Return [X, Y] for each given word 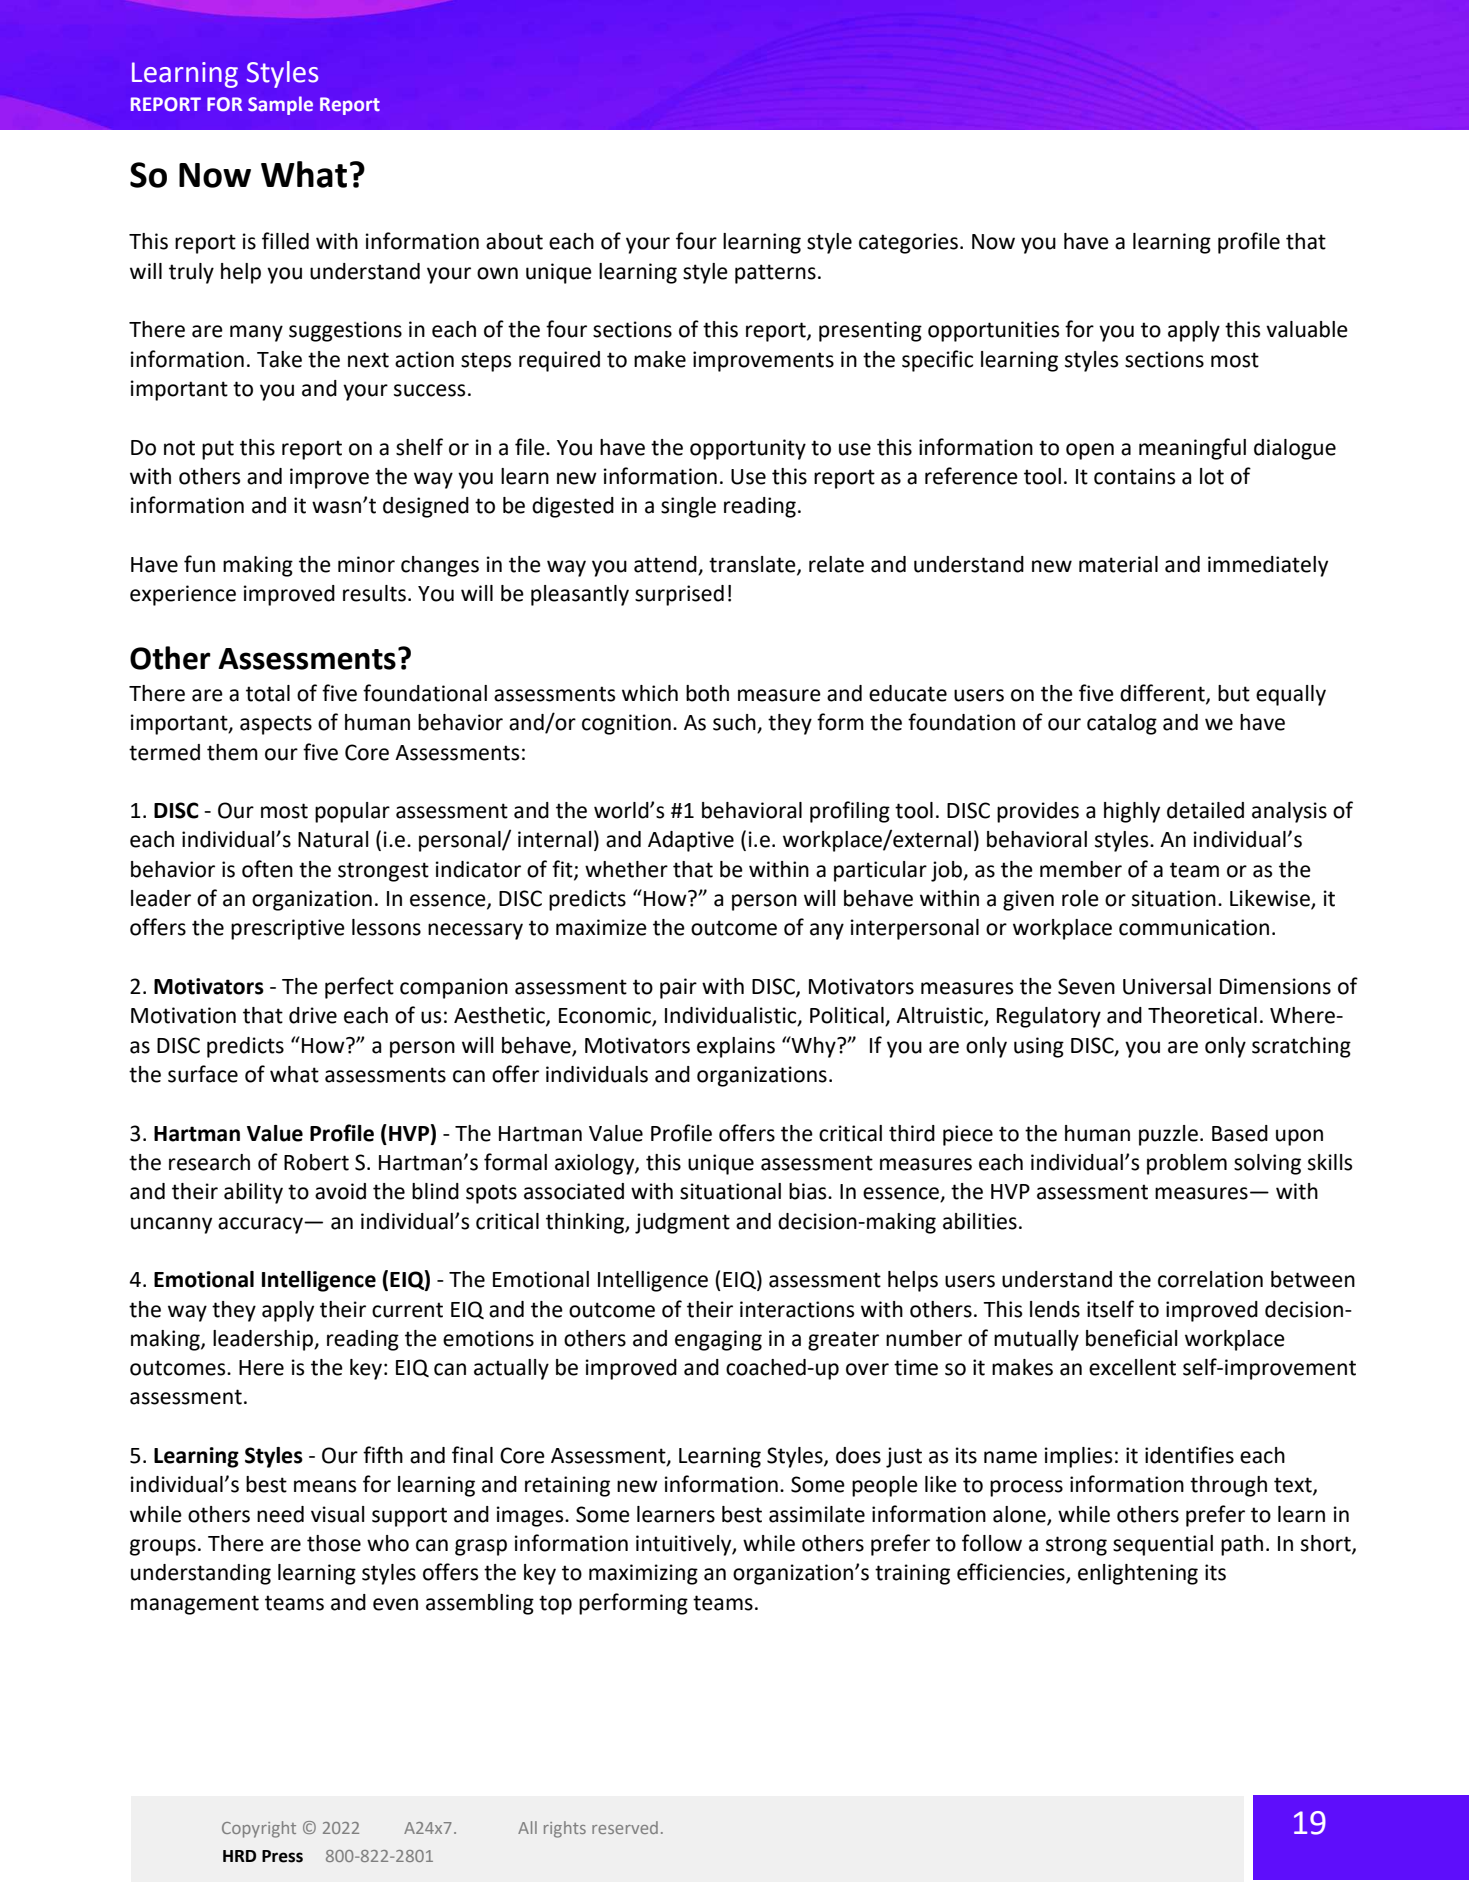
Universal [1167, 986]
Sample [280, 105]
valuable [1307, 329]
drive [313, 1015]
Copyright [259, 1829]
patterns [775, 274]
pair [678, 988]
